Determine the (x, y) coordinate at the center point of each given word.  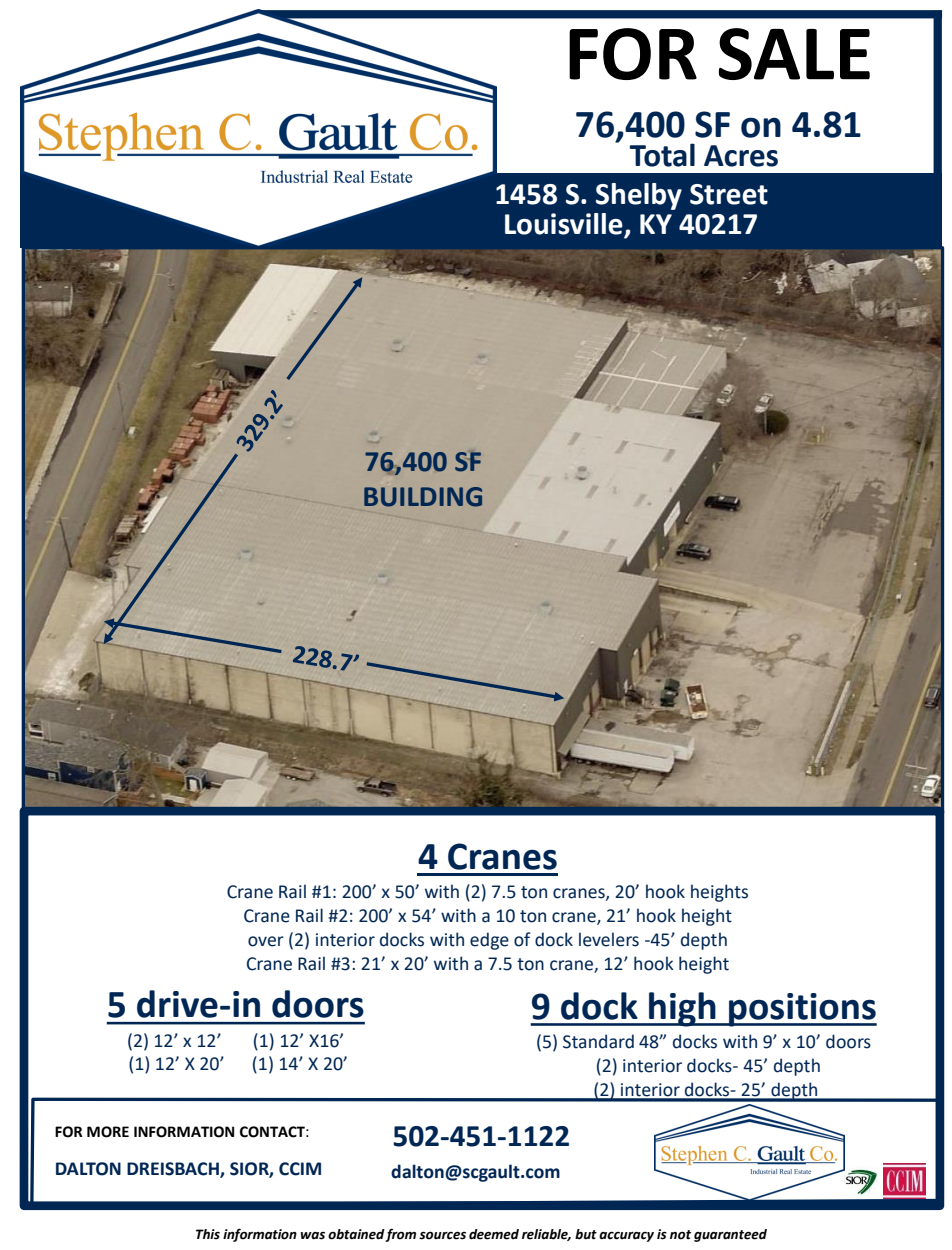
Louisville (565, 225)
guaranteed (730, 1235)
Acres (741, 156)
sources (442, 1235)
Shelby (639, 196)
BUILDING (423, 497)
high (682, 1009)
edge (489, 941)
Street (729, 194)
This (208, 1234)
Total (662, 155)
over (266, 941)
